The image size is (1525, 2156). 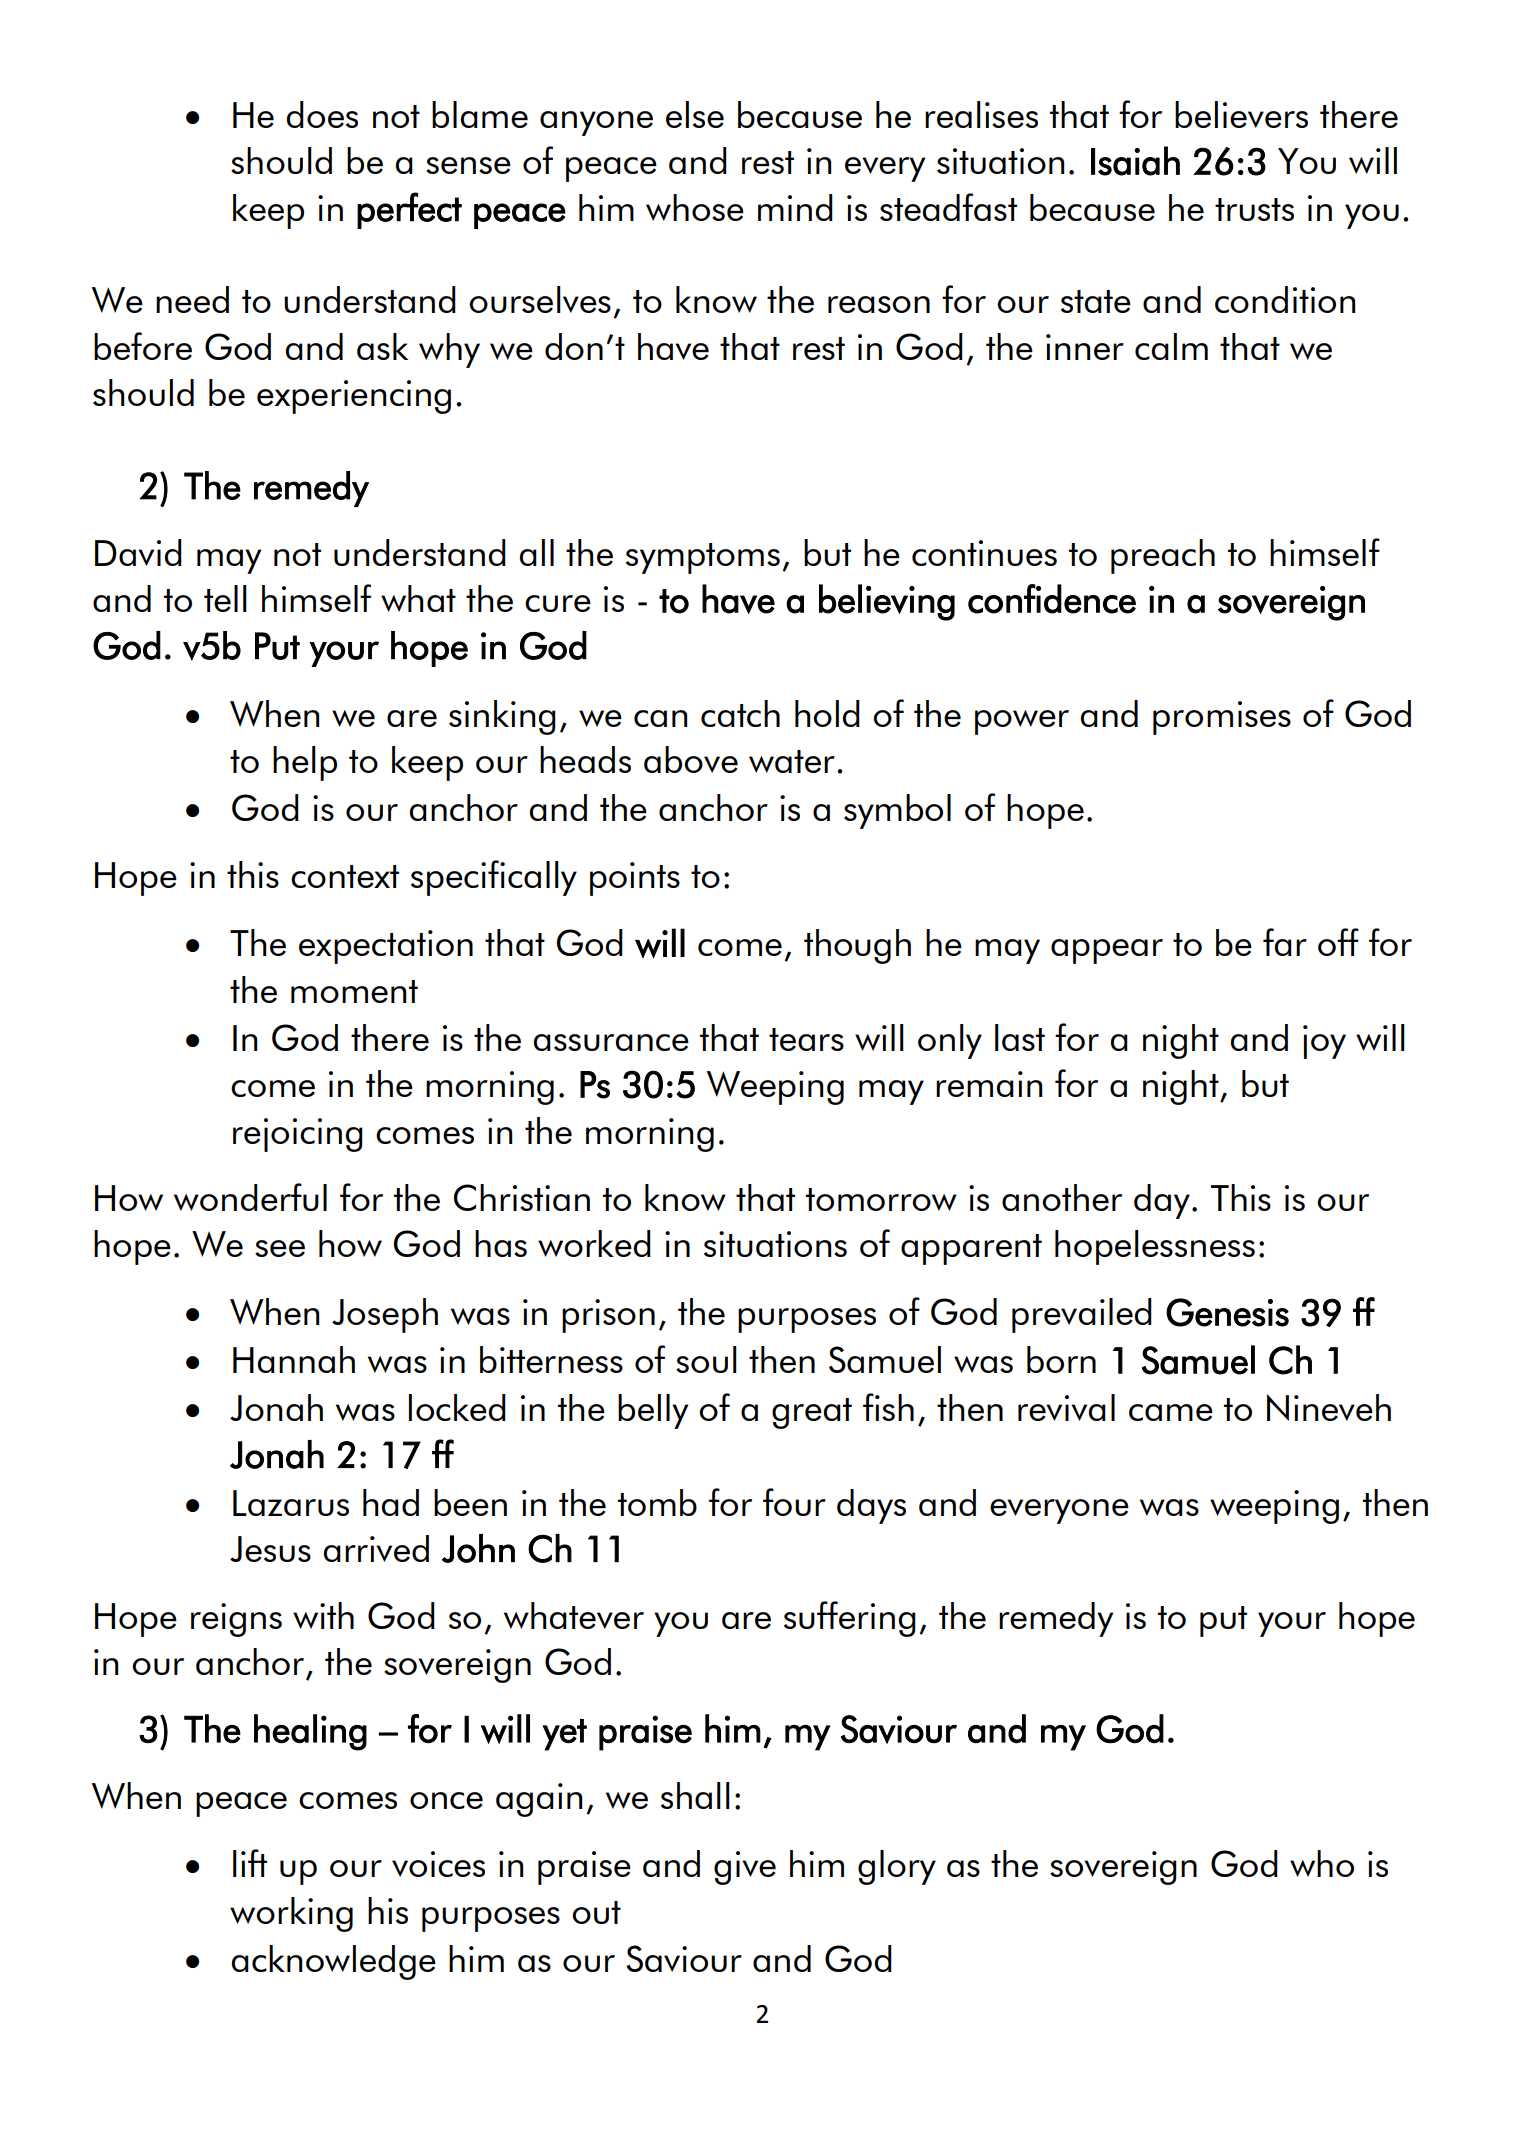 I want to click on appear, so click(x=1107, y=951).
